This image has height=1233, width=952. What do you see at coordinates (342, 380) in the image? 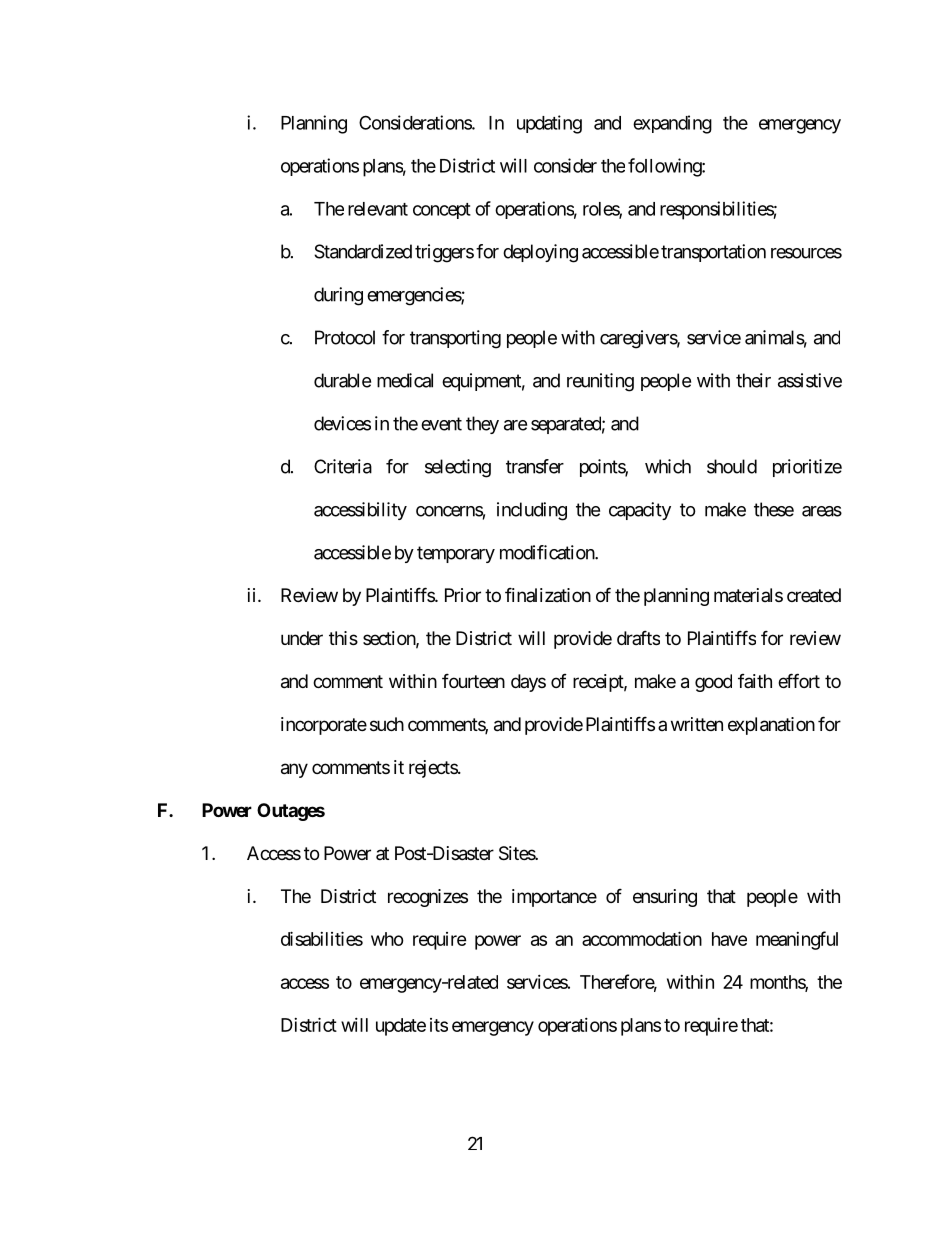
I see `durable` at bounding box center [342, 380].
